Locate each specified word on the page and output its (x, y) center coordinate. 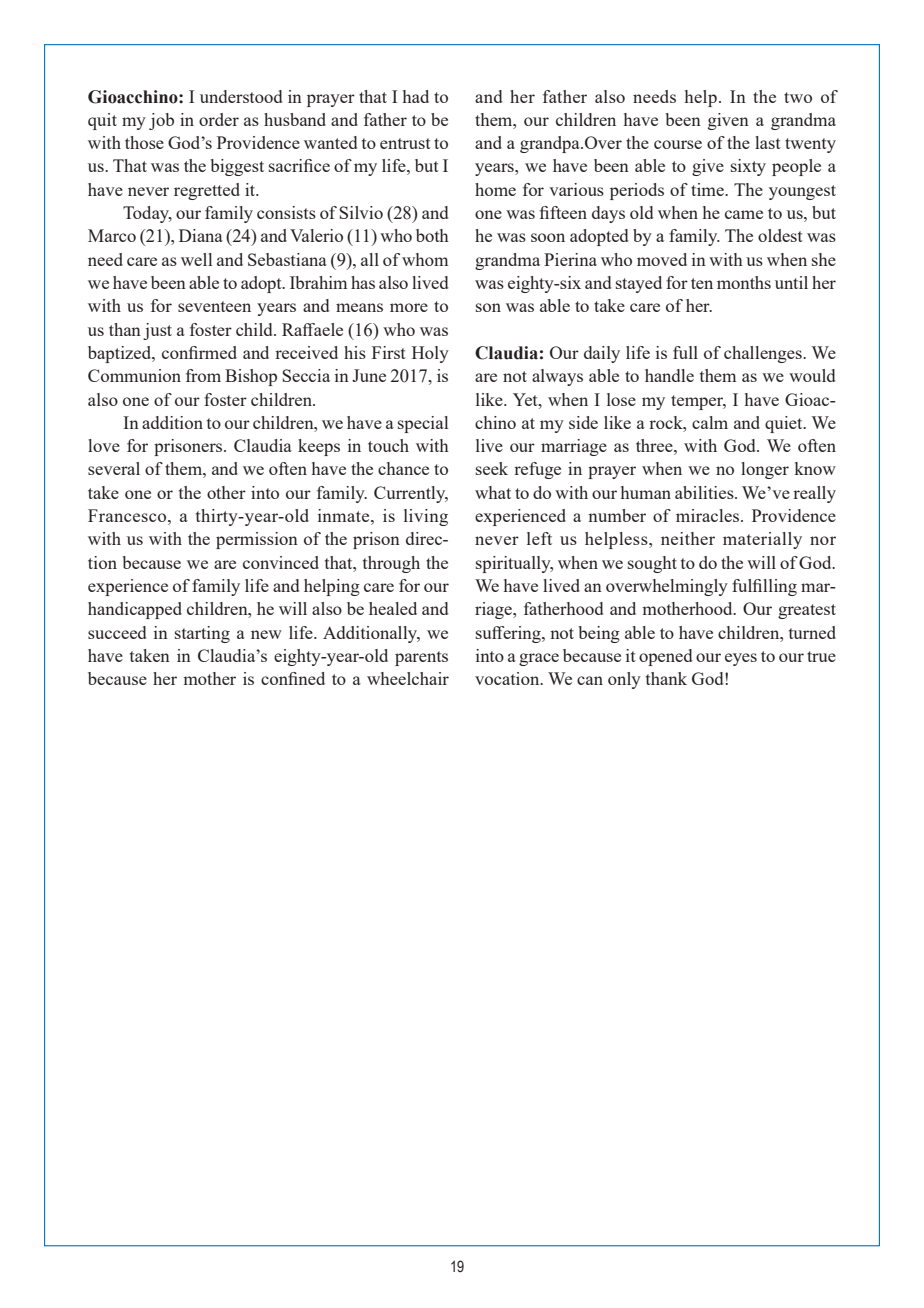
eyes (741, 659)
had (416, 96)
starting (202, 634)
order (219, 119)
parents (421, 658)
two (798, 97)
